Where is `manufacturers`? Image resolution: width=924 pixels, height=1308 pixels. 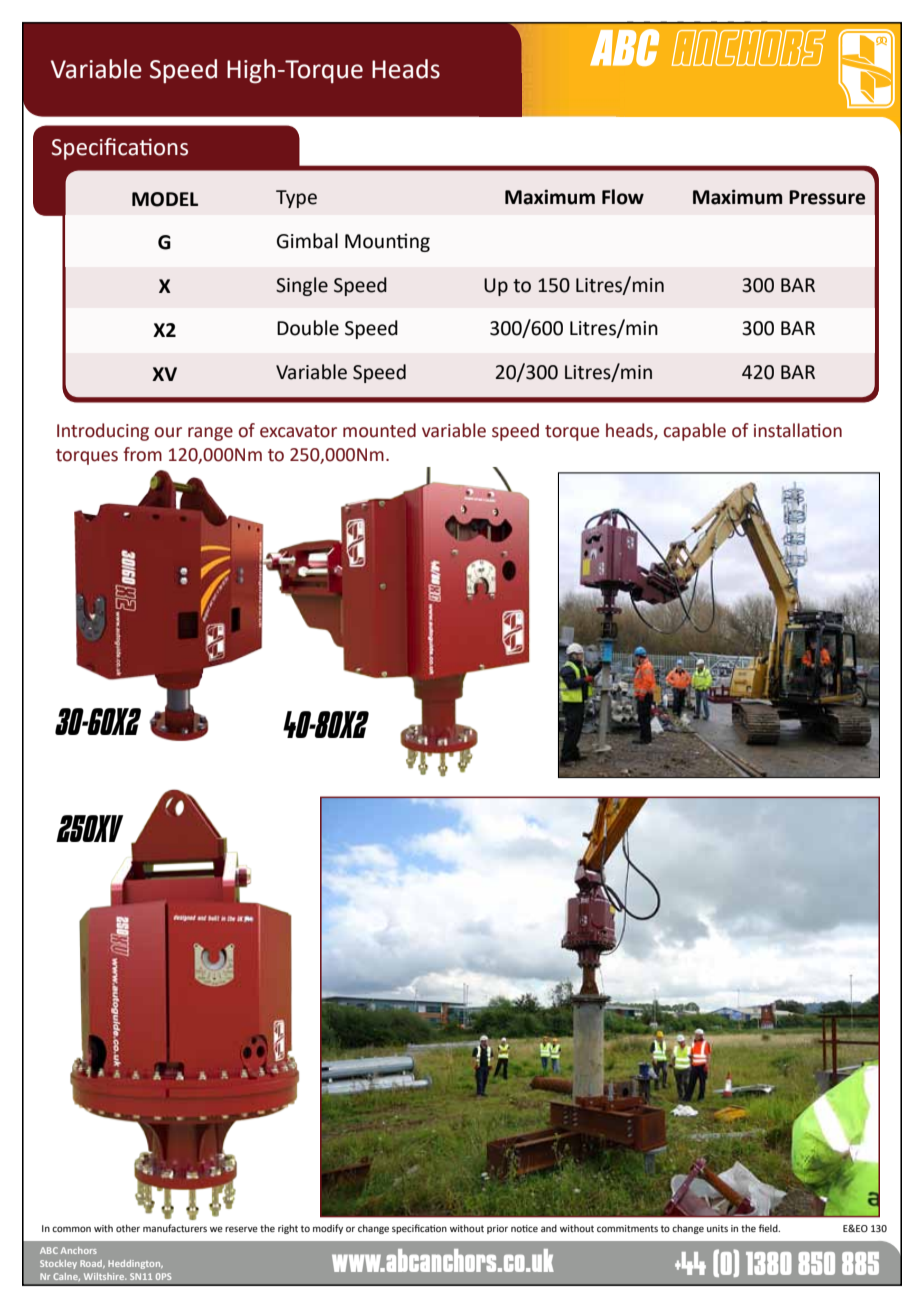
manufacturers is located at coordinates (175, 1228).
